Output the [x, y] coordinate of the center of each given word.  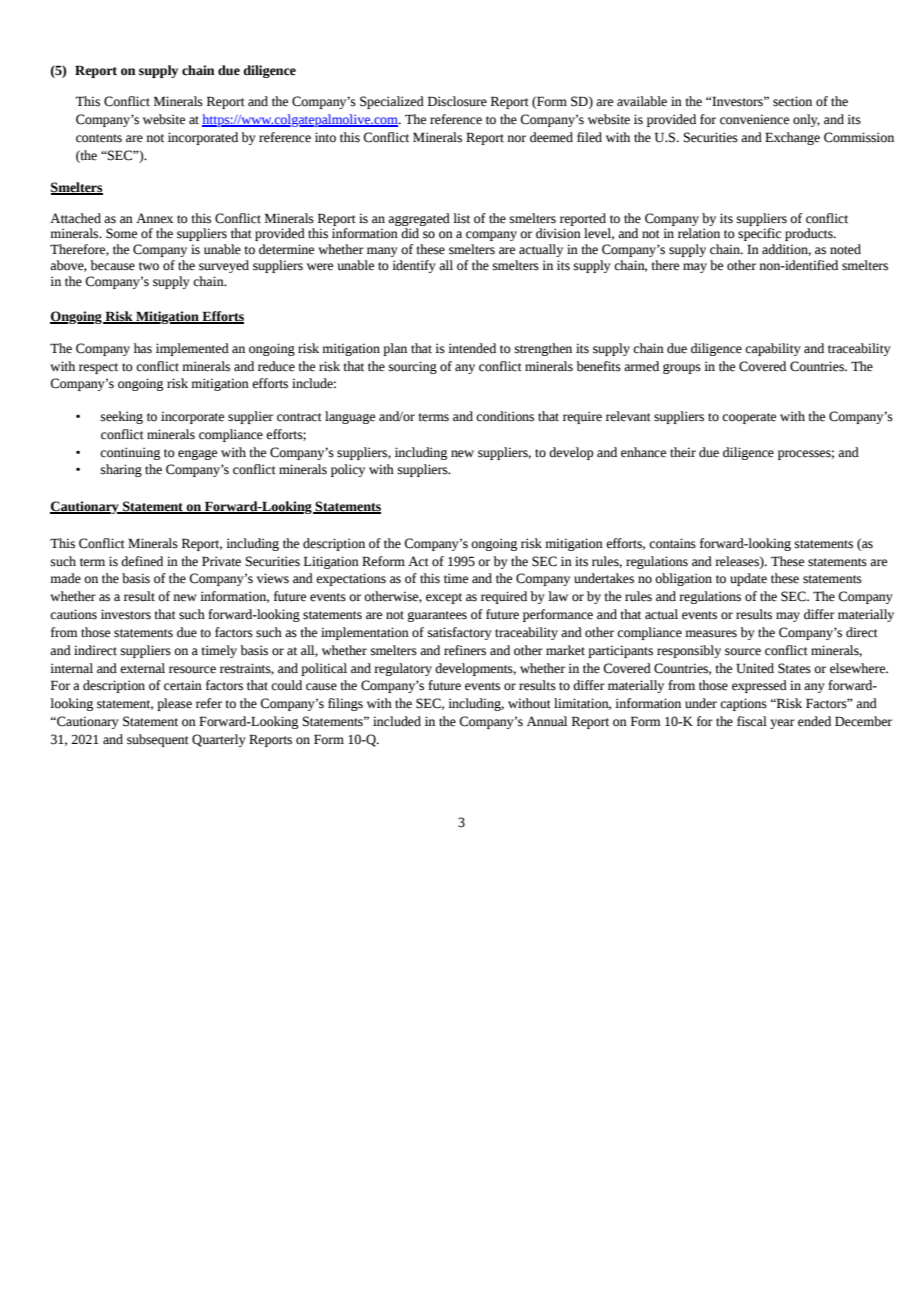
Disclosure [457, 101]
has [143, 348]
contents [99, 138]
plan [395, 349]
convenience [754, 119]
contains [672, 543]
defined [142, 561]
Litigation [331, 562]
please [174, 704]
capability [773, 349]
